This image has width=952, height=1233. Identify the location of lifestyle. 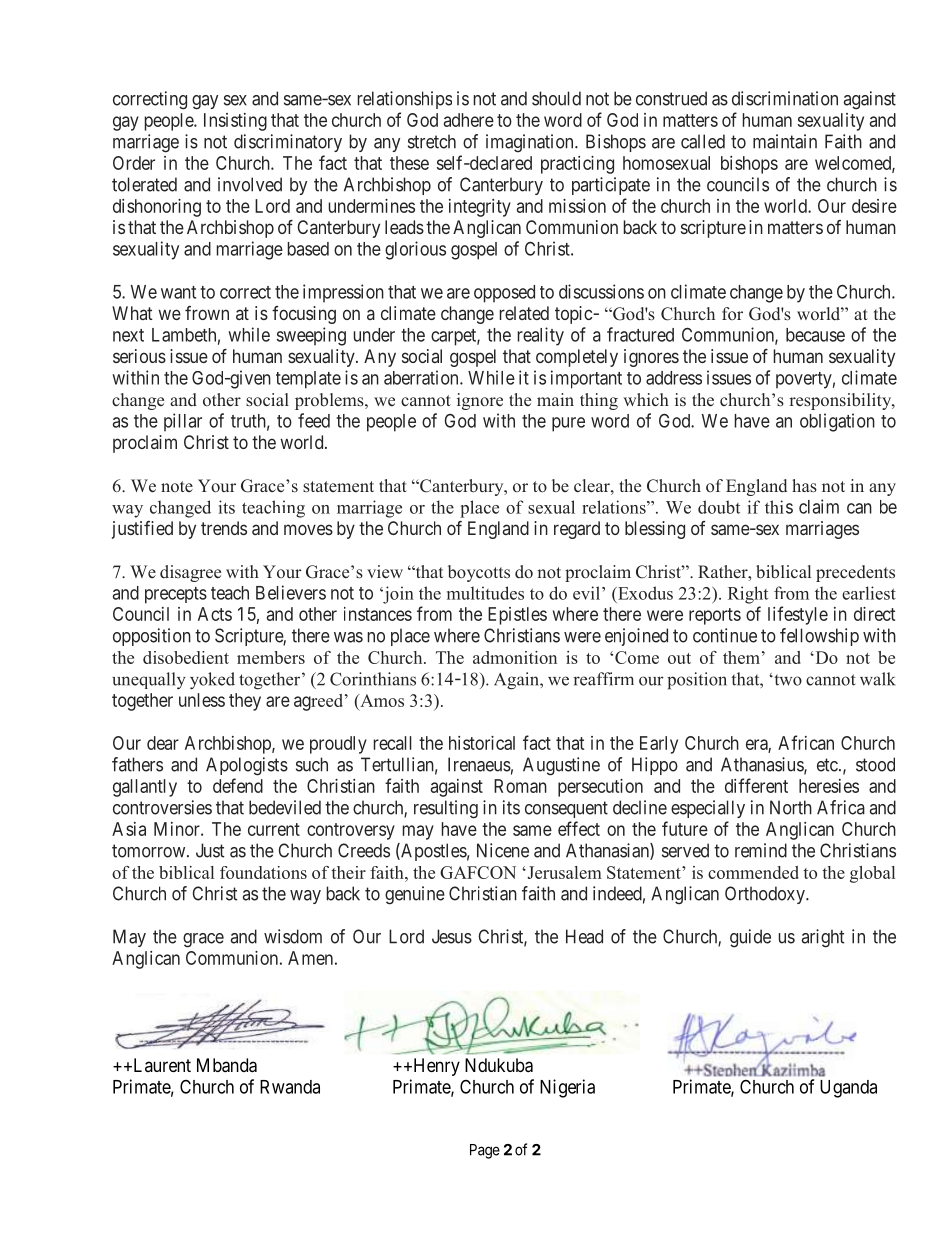
(798, 615).
